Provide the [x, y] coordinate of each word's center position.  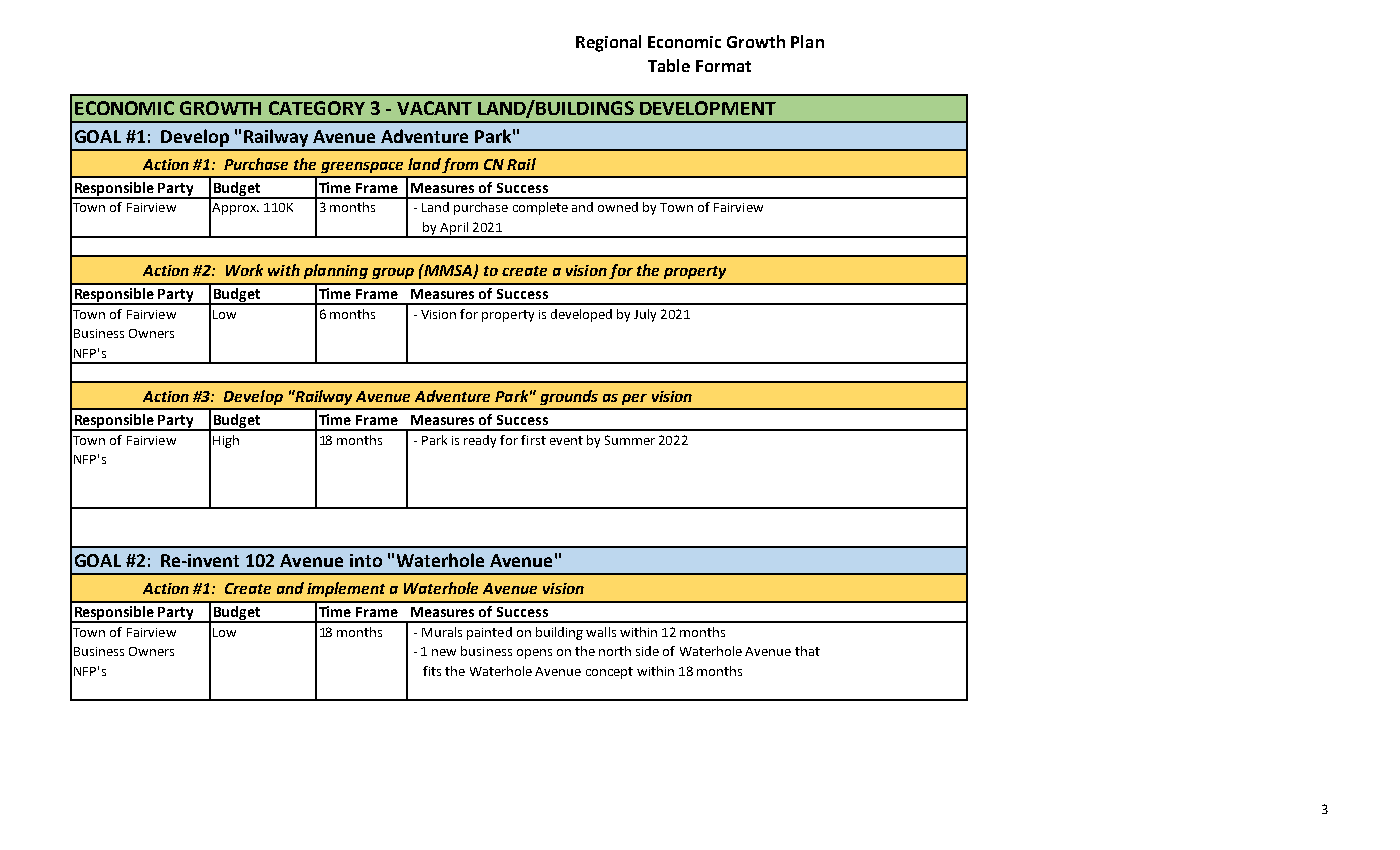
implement [346, 589]
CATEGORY [317, 108]
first [533, 440]
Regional [608, 43]
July [645, 315]
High [226, 441]
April [455, 229]
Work [244, 270]
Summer [630, 440]
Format [723, 66]
